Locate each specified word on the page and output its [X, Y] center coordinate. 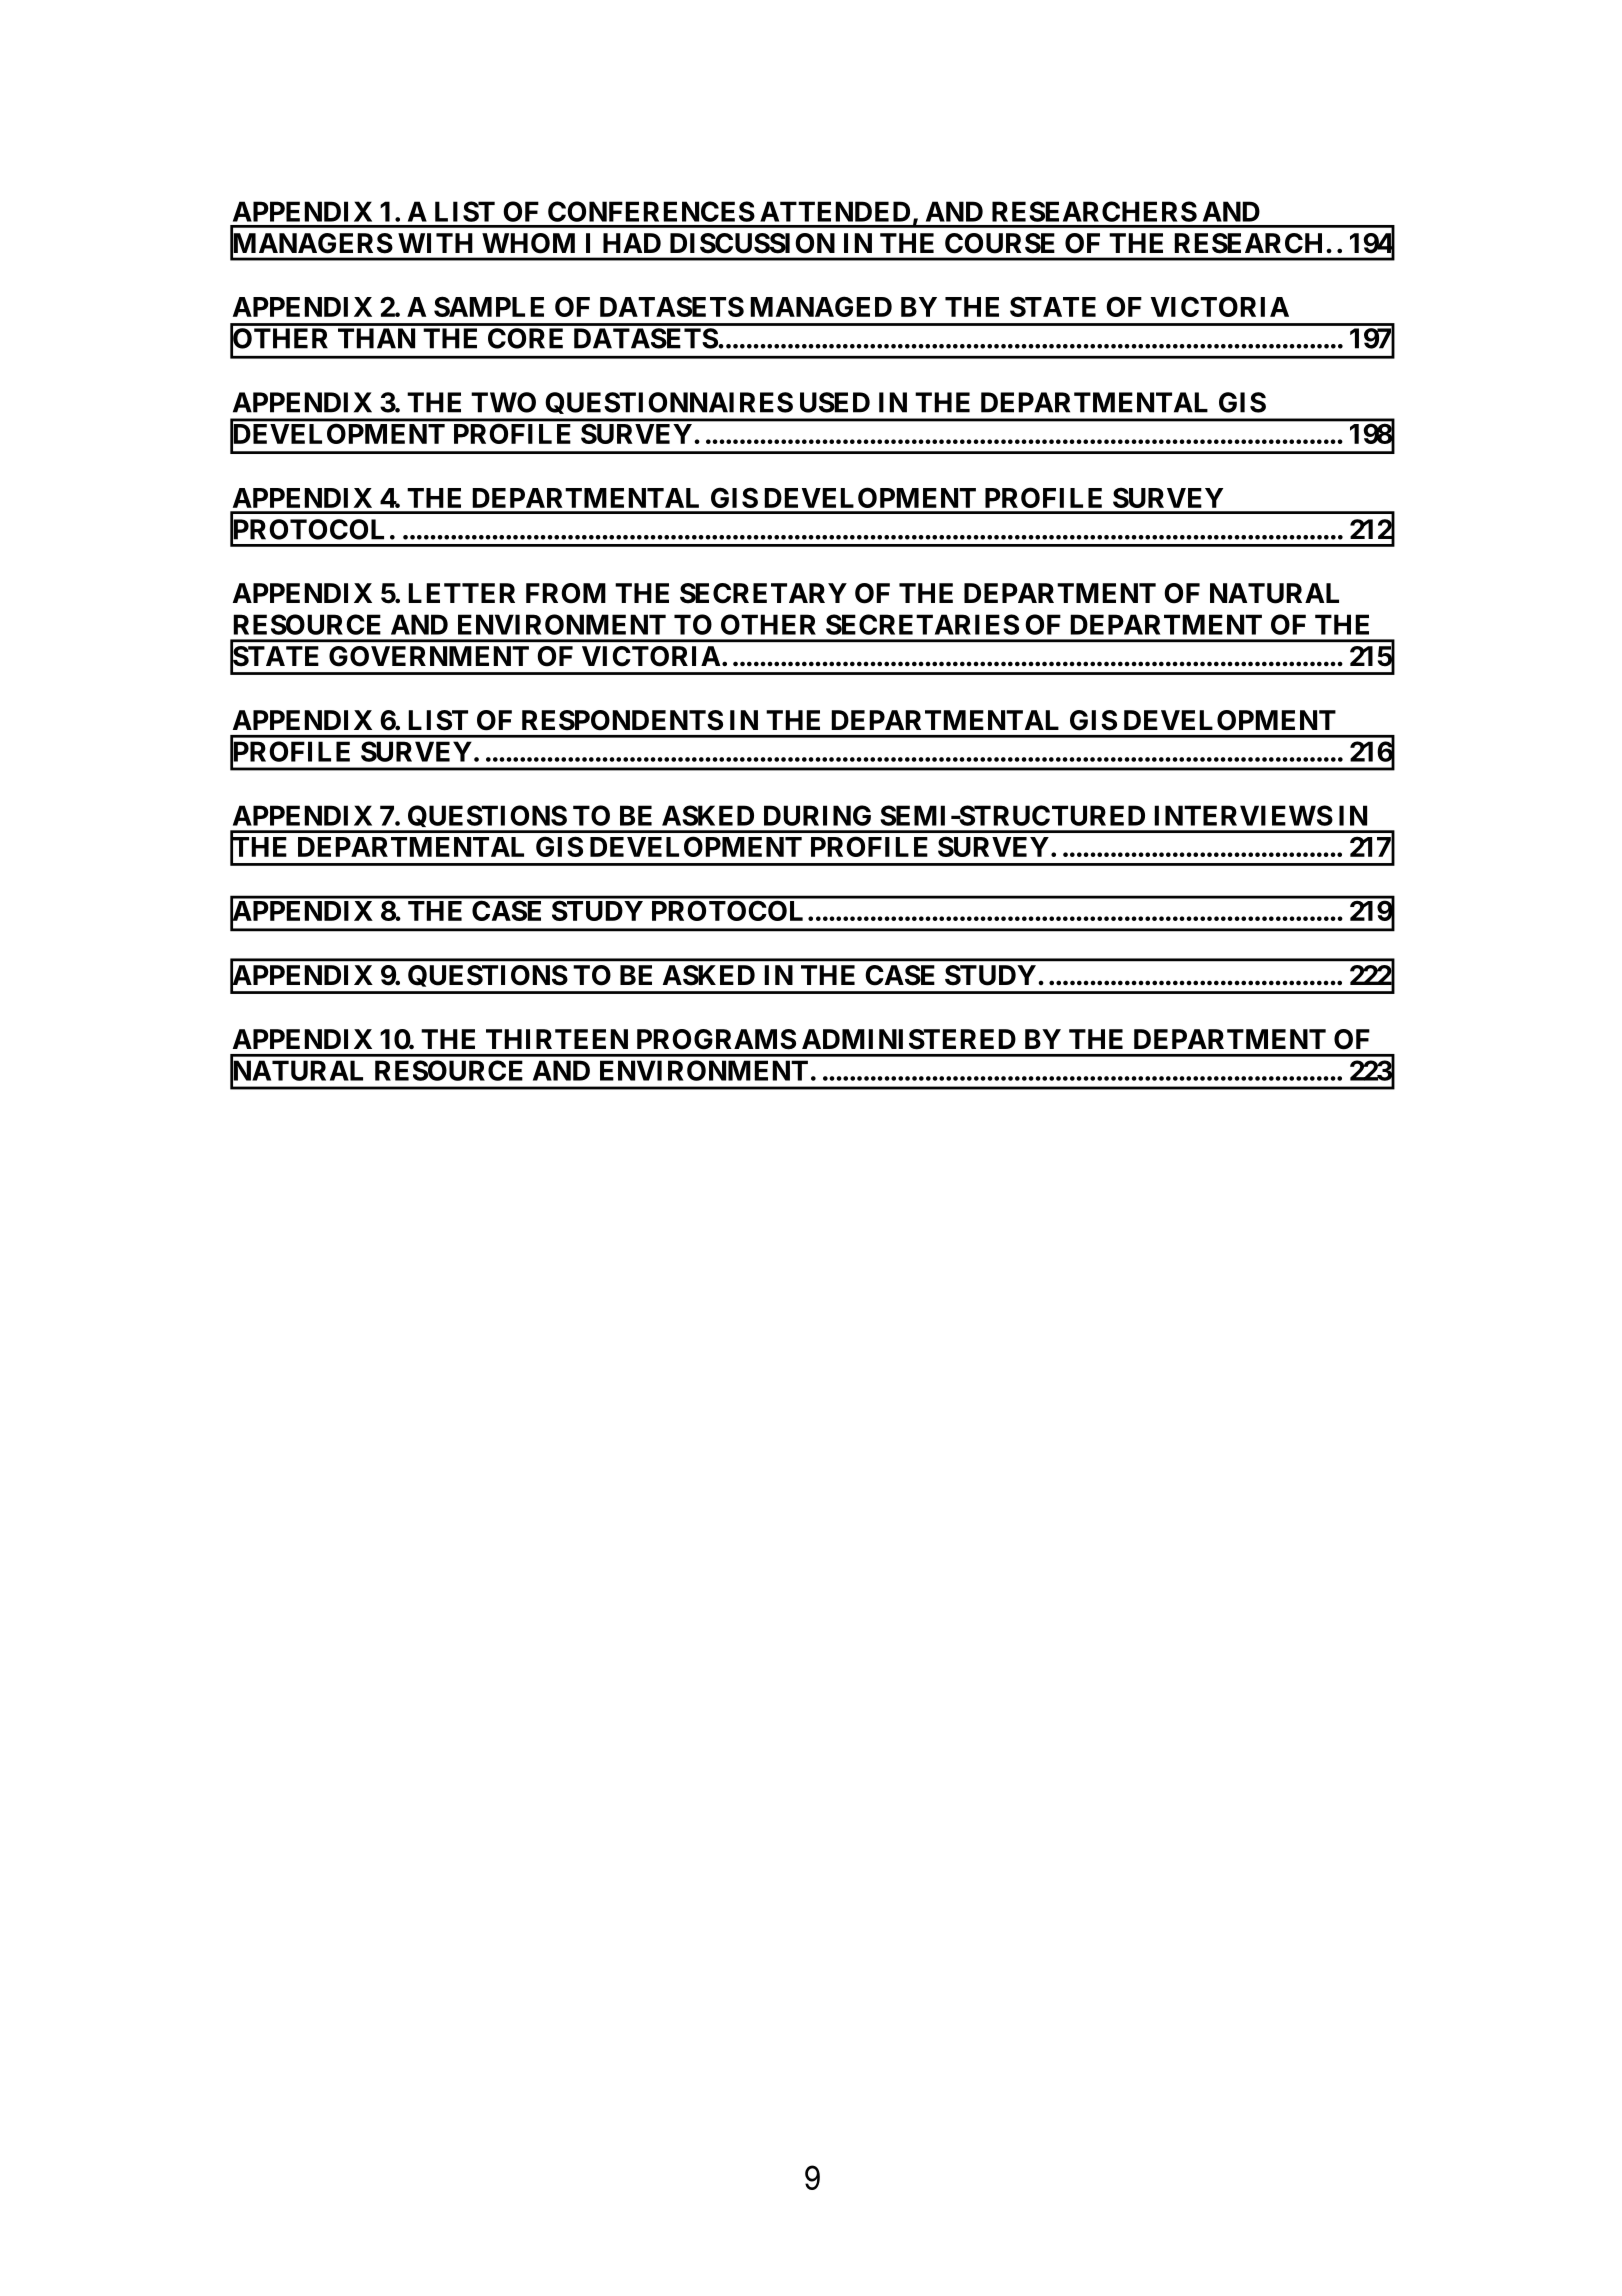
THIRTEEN [557, 1039]
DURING [817, 815]
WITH [435, 243]
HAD [632, 243]
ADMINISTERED [909, 1039]
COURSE [1000, 243]
